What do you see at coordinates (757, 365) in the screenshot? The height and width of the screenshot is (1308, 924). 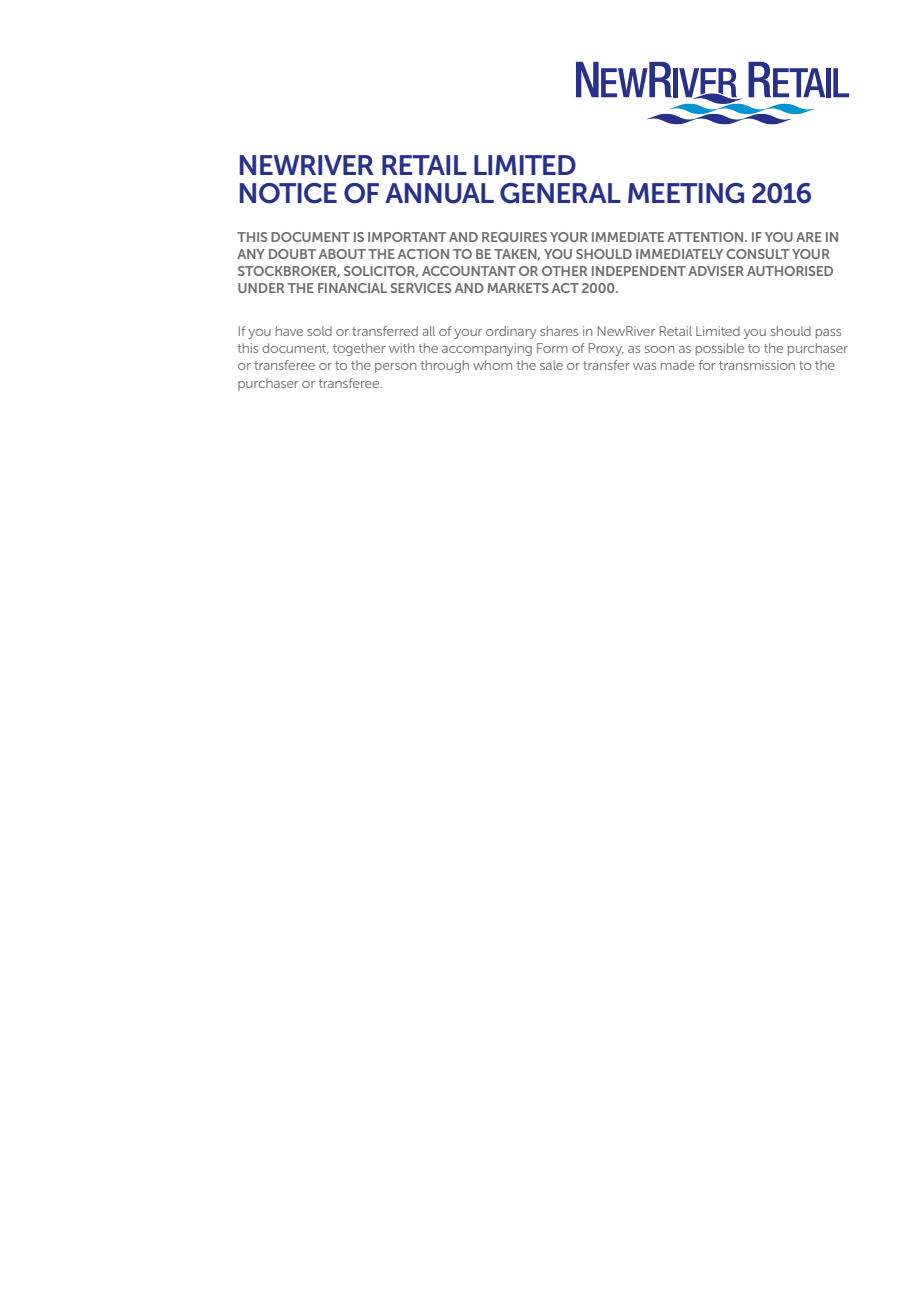 I see `transmission` at bounding box center [757, 365].
